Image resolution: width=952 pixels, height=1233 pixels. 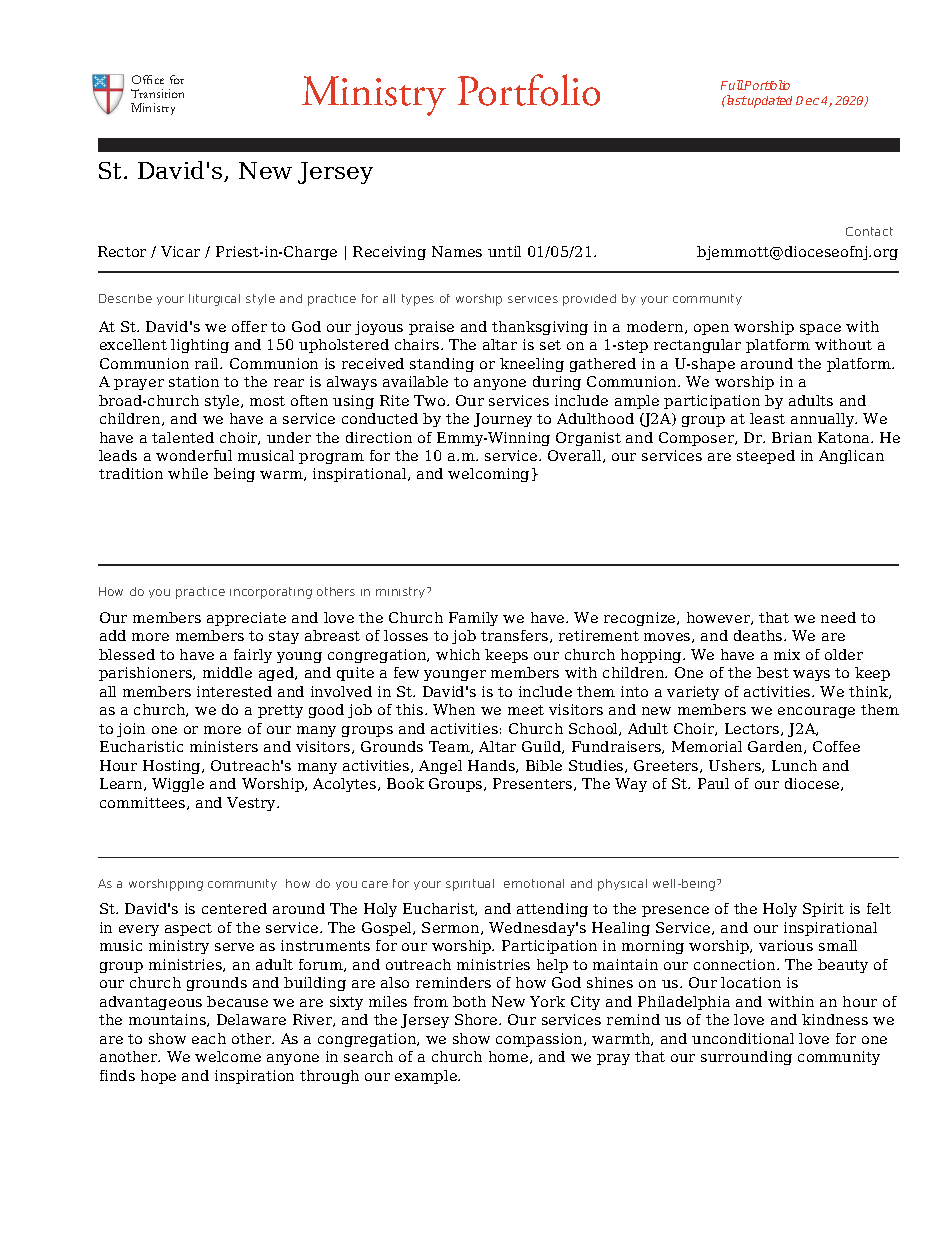 I want to click on lighting, so click(x=200, y=346).
